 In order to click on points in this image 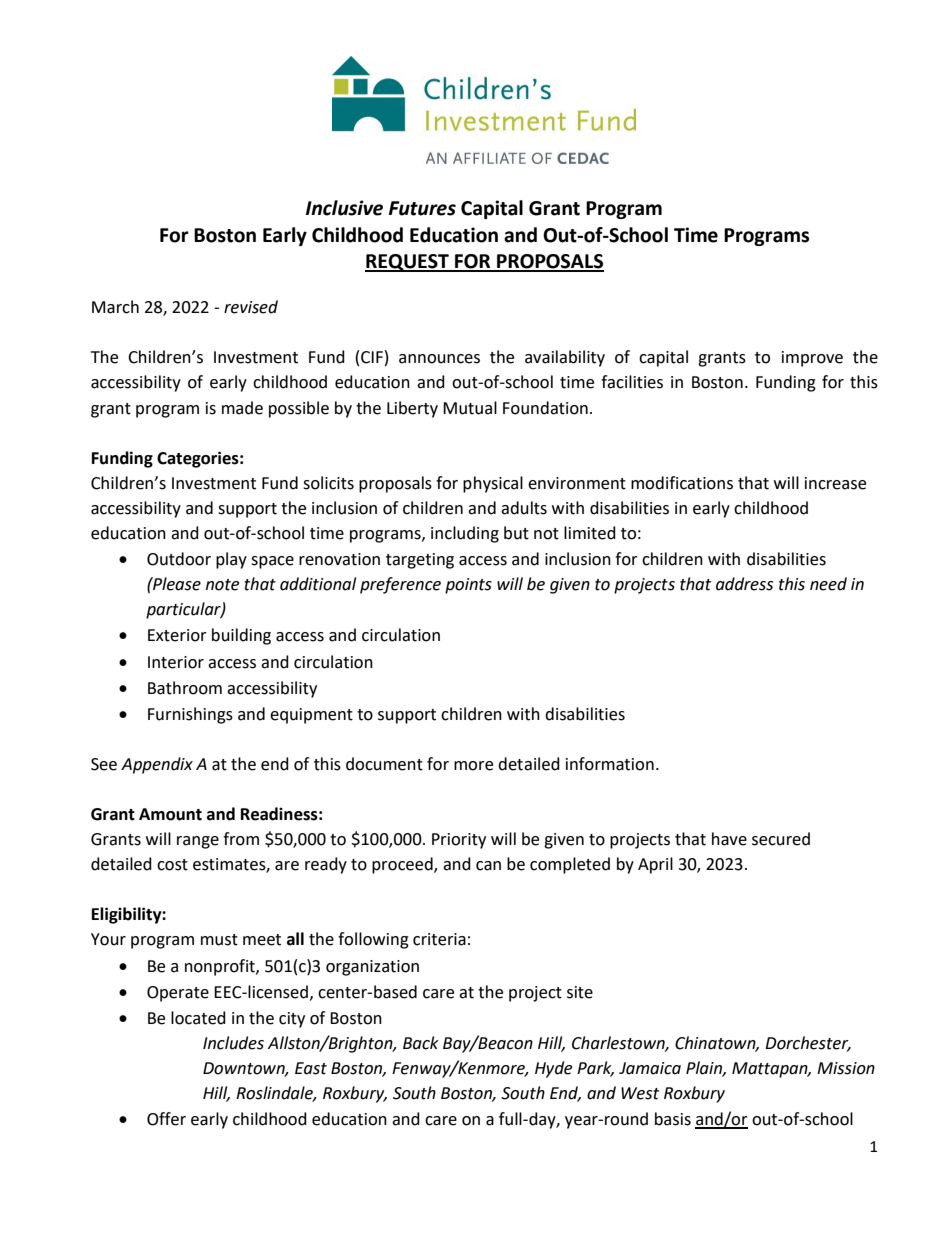, I will do `click(468, 586)`.
